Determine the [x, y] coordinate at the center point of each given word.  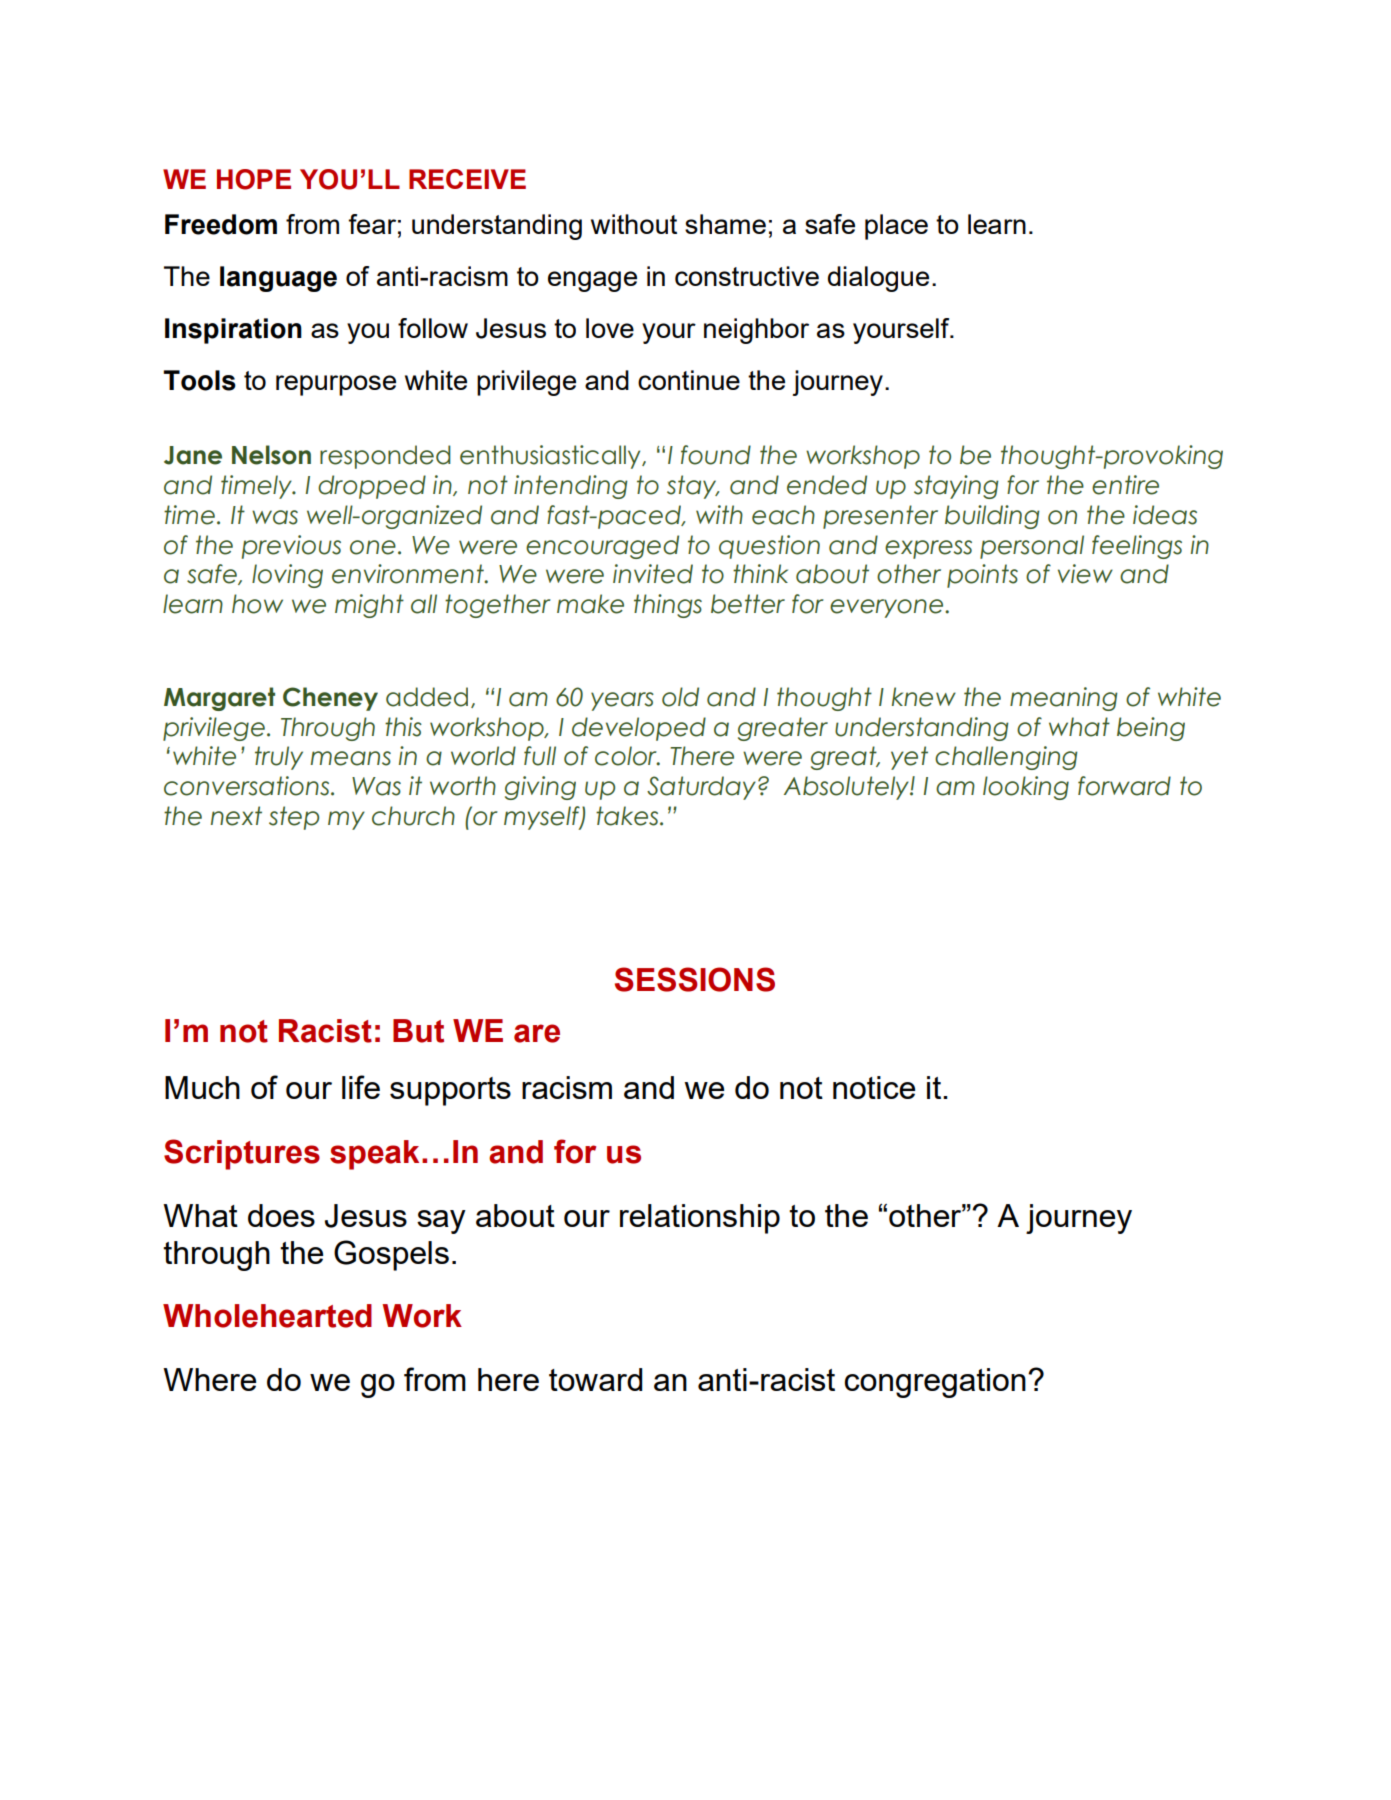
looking [1026, 788]
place [896, 227]
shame [725, 224]
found [716, 455]
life [361, 1087]
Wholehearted [267, 1316]
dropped [372, 487]
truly [279, 758]
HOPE [254, 179]
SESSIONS [695, 979]
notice [874, 1087]
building [992, 517]
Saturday [701, 788]
